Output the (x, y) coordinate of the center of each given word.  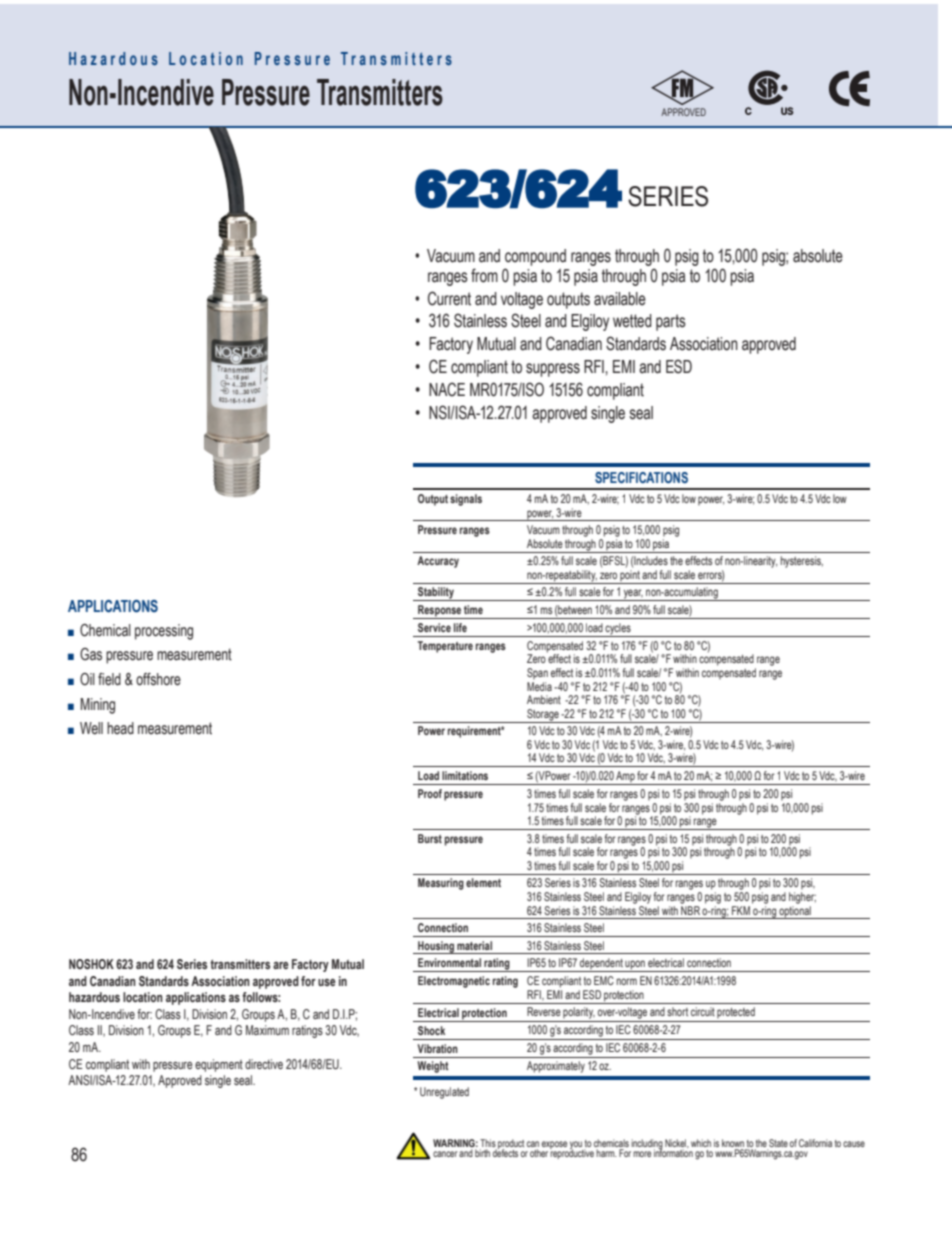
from (484, 275)
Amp (625, 778)
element (483, 882)
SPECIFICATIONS (641, 477)
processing (164, 632)
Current (449, 298)
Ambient (544, 699)
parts (671, 322)
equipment (219, 1065)
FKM (741, 910)
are (281, 965)
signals (466, 500)
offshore (158, 679)
